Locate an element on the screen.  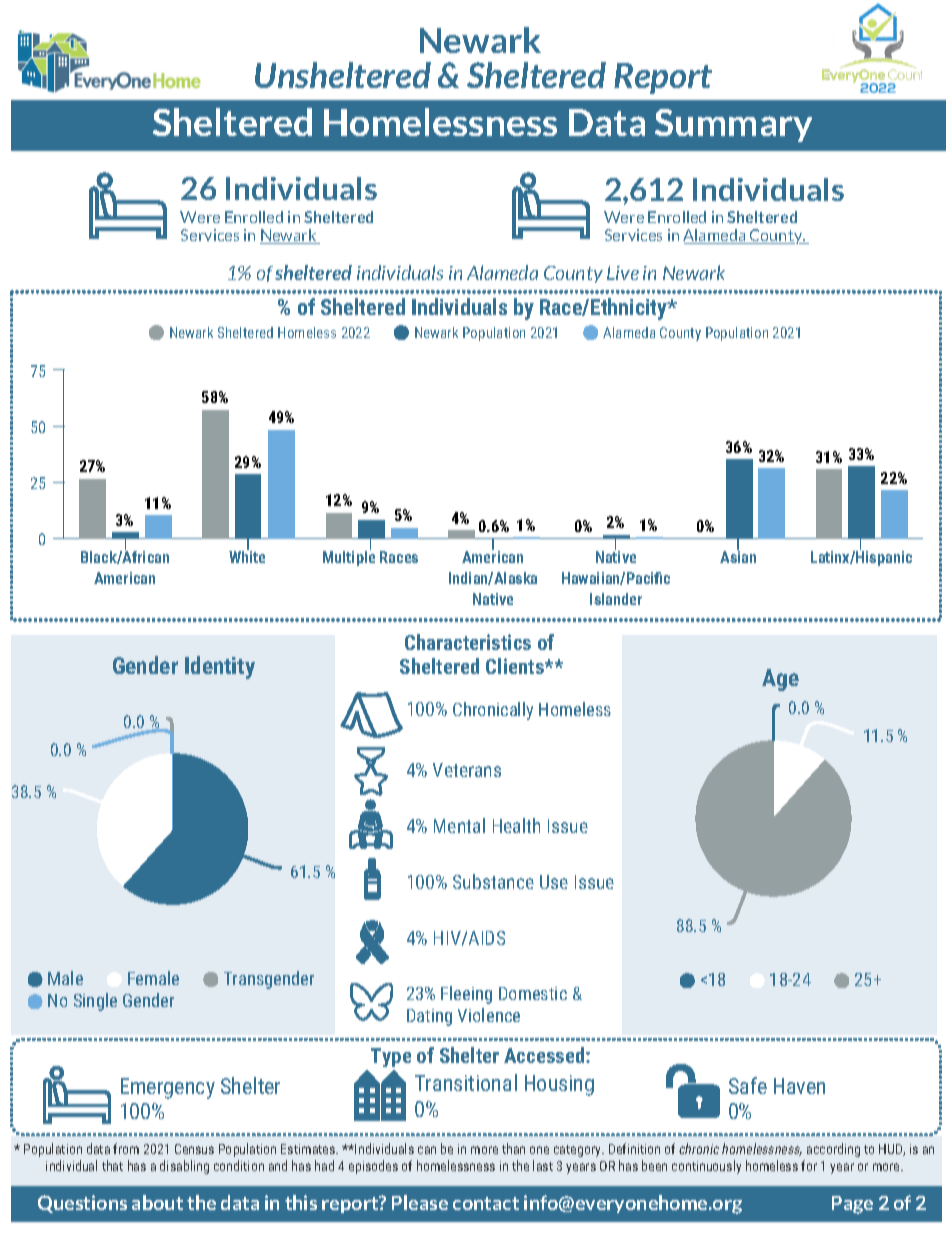
Safe is located at coordinates (748, 1085).
